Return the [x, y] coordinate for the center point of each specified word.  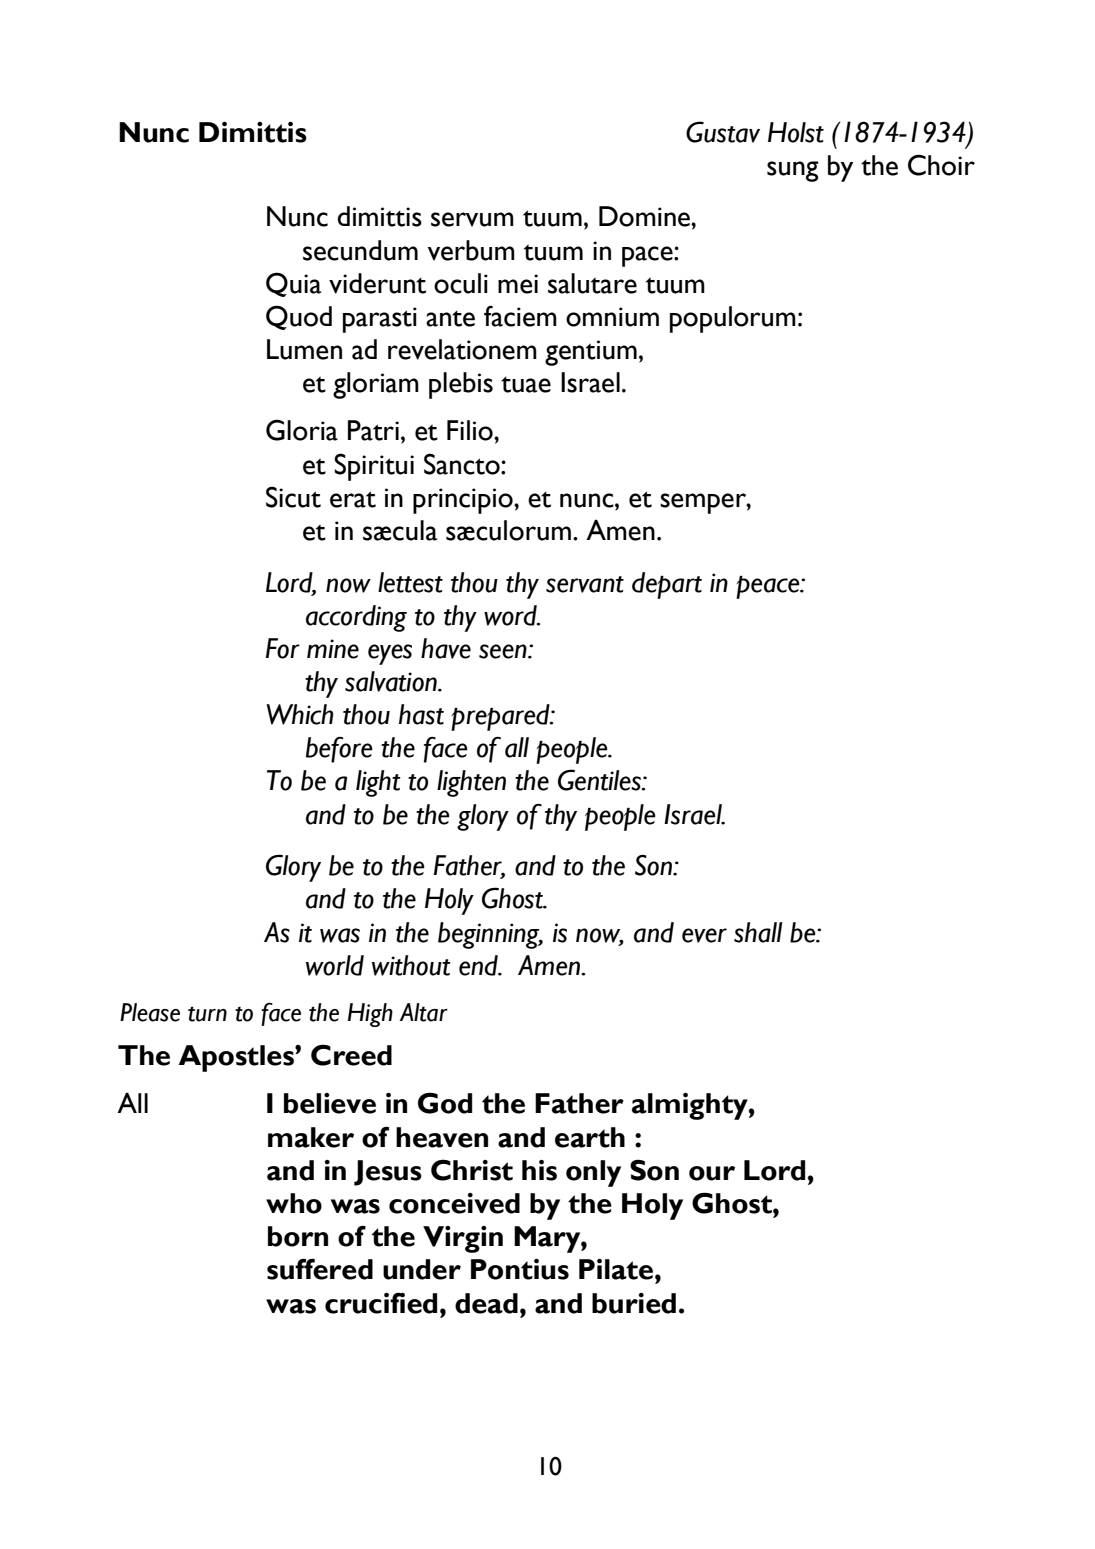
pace [648, 256]
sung [793, 171]
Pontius [520, 1269]
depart [667, 585]
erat [353, 499]
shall [758, 932]
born [298, 1236]
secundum [360, 250]
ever [704, 935]
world [335, 965]
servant [585, 584]
